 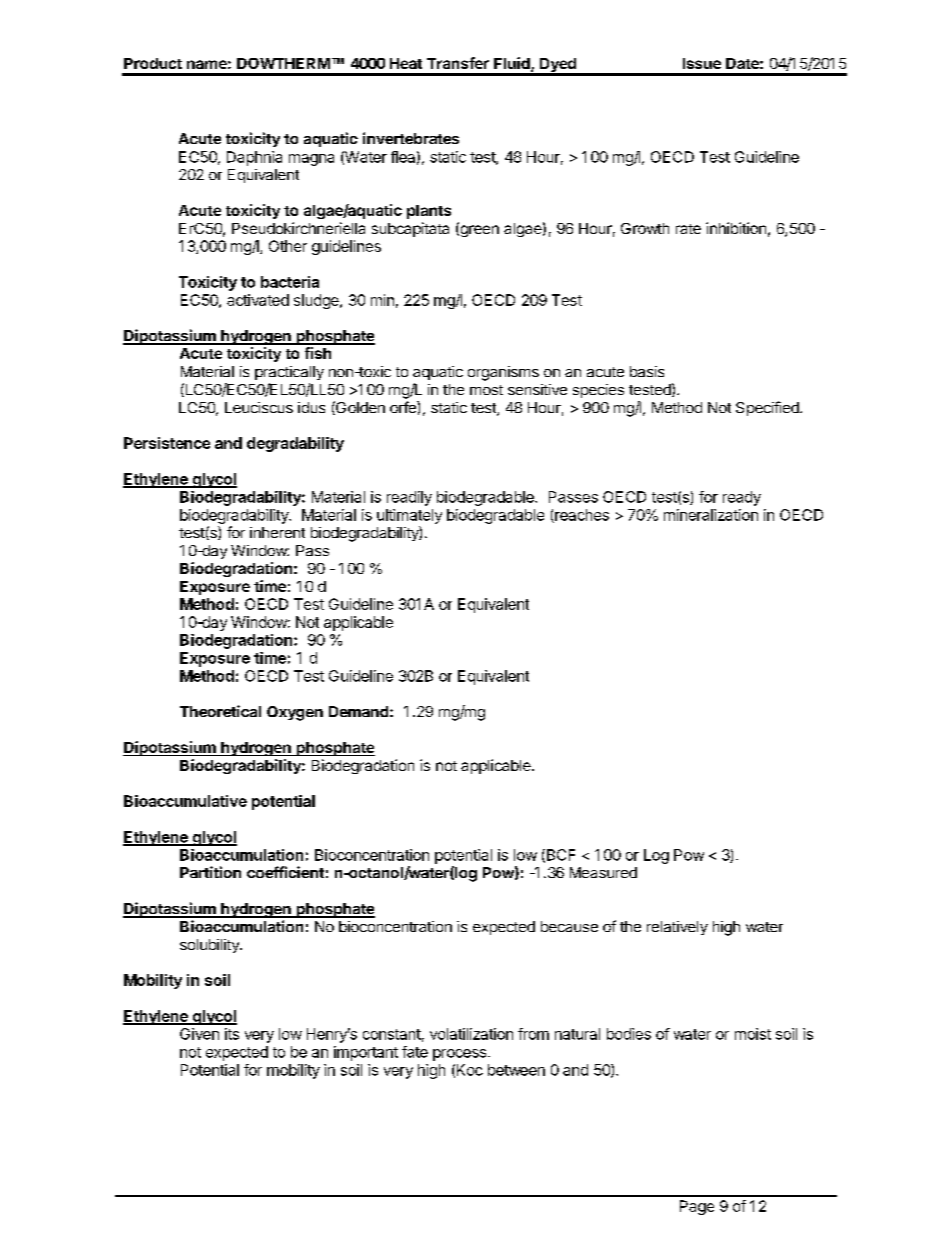 What do you see at coordinates (185, 801) in the document?
I see `Bioaccumulative` at bounding box center [185, 801].
